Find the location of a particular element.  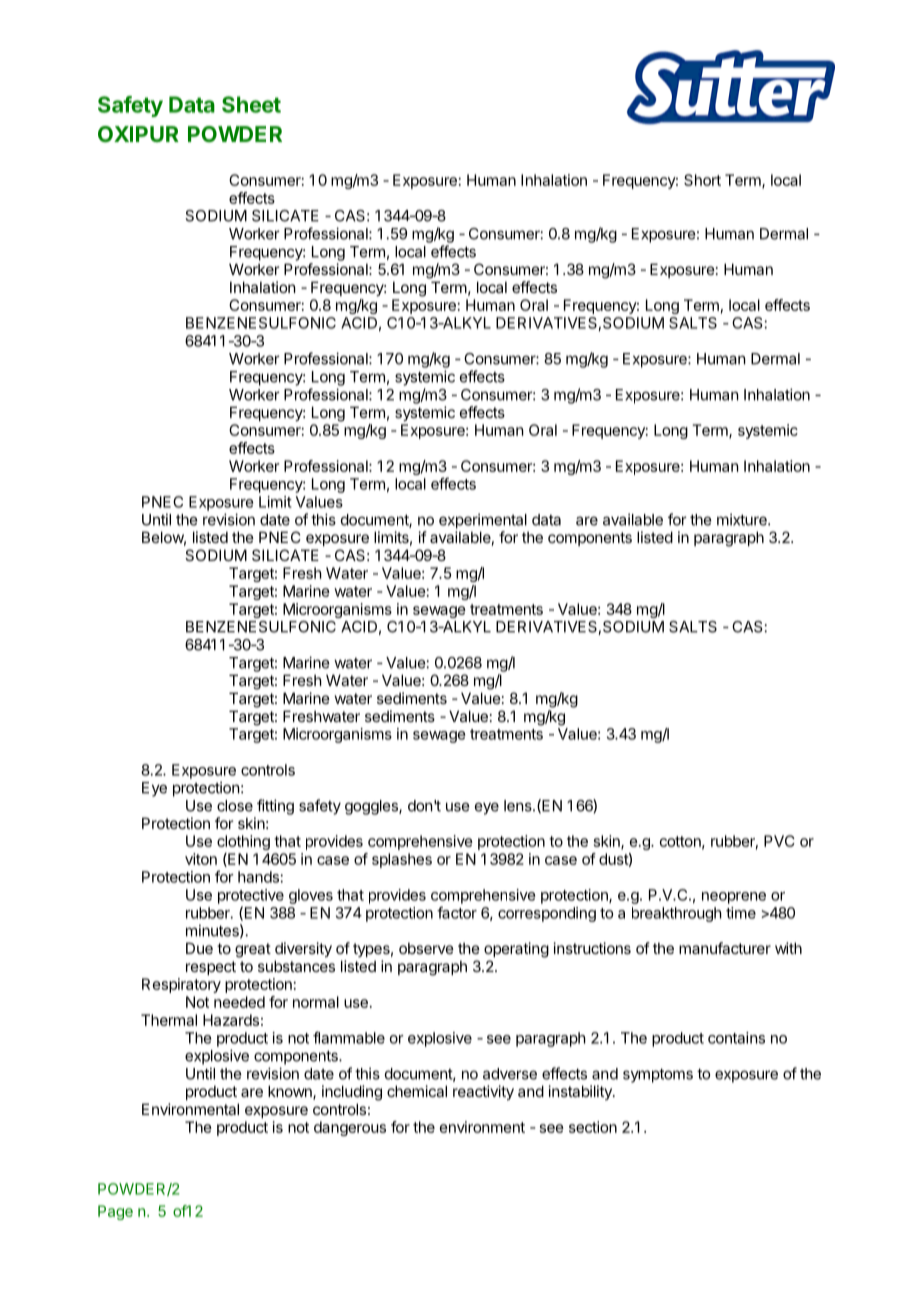

PVC is located at coordinates (779, 841).
